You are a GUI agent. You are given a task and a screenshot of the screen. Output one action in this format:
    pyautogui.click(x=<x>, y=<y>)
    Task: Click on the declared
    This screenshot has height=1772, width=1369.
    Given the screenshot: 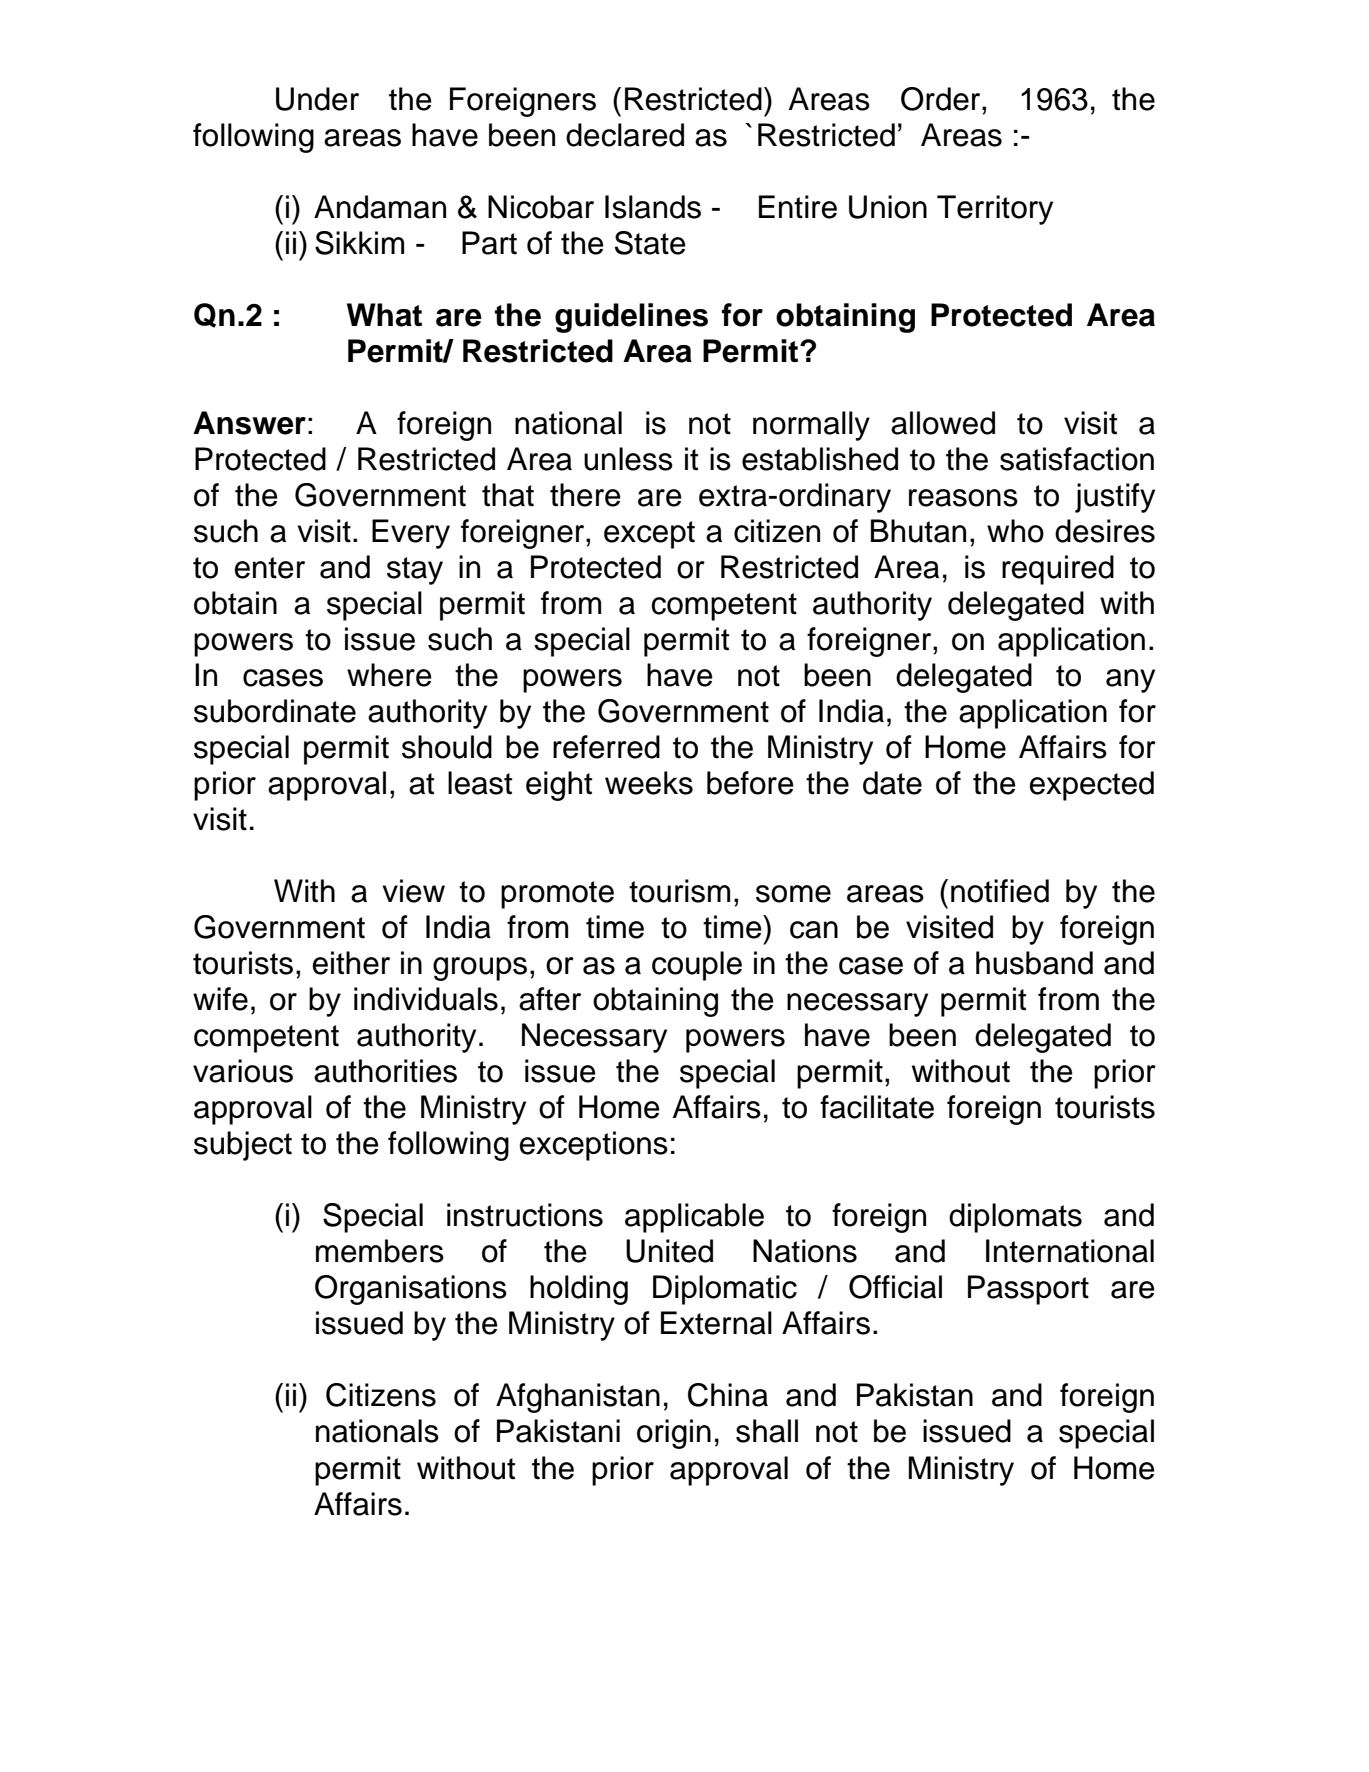 What is the action you would take?
    pyautogui.click(x=625, y=135)
